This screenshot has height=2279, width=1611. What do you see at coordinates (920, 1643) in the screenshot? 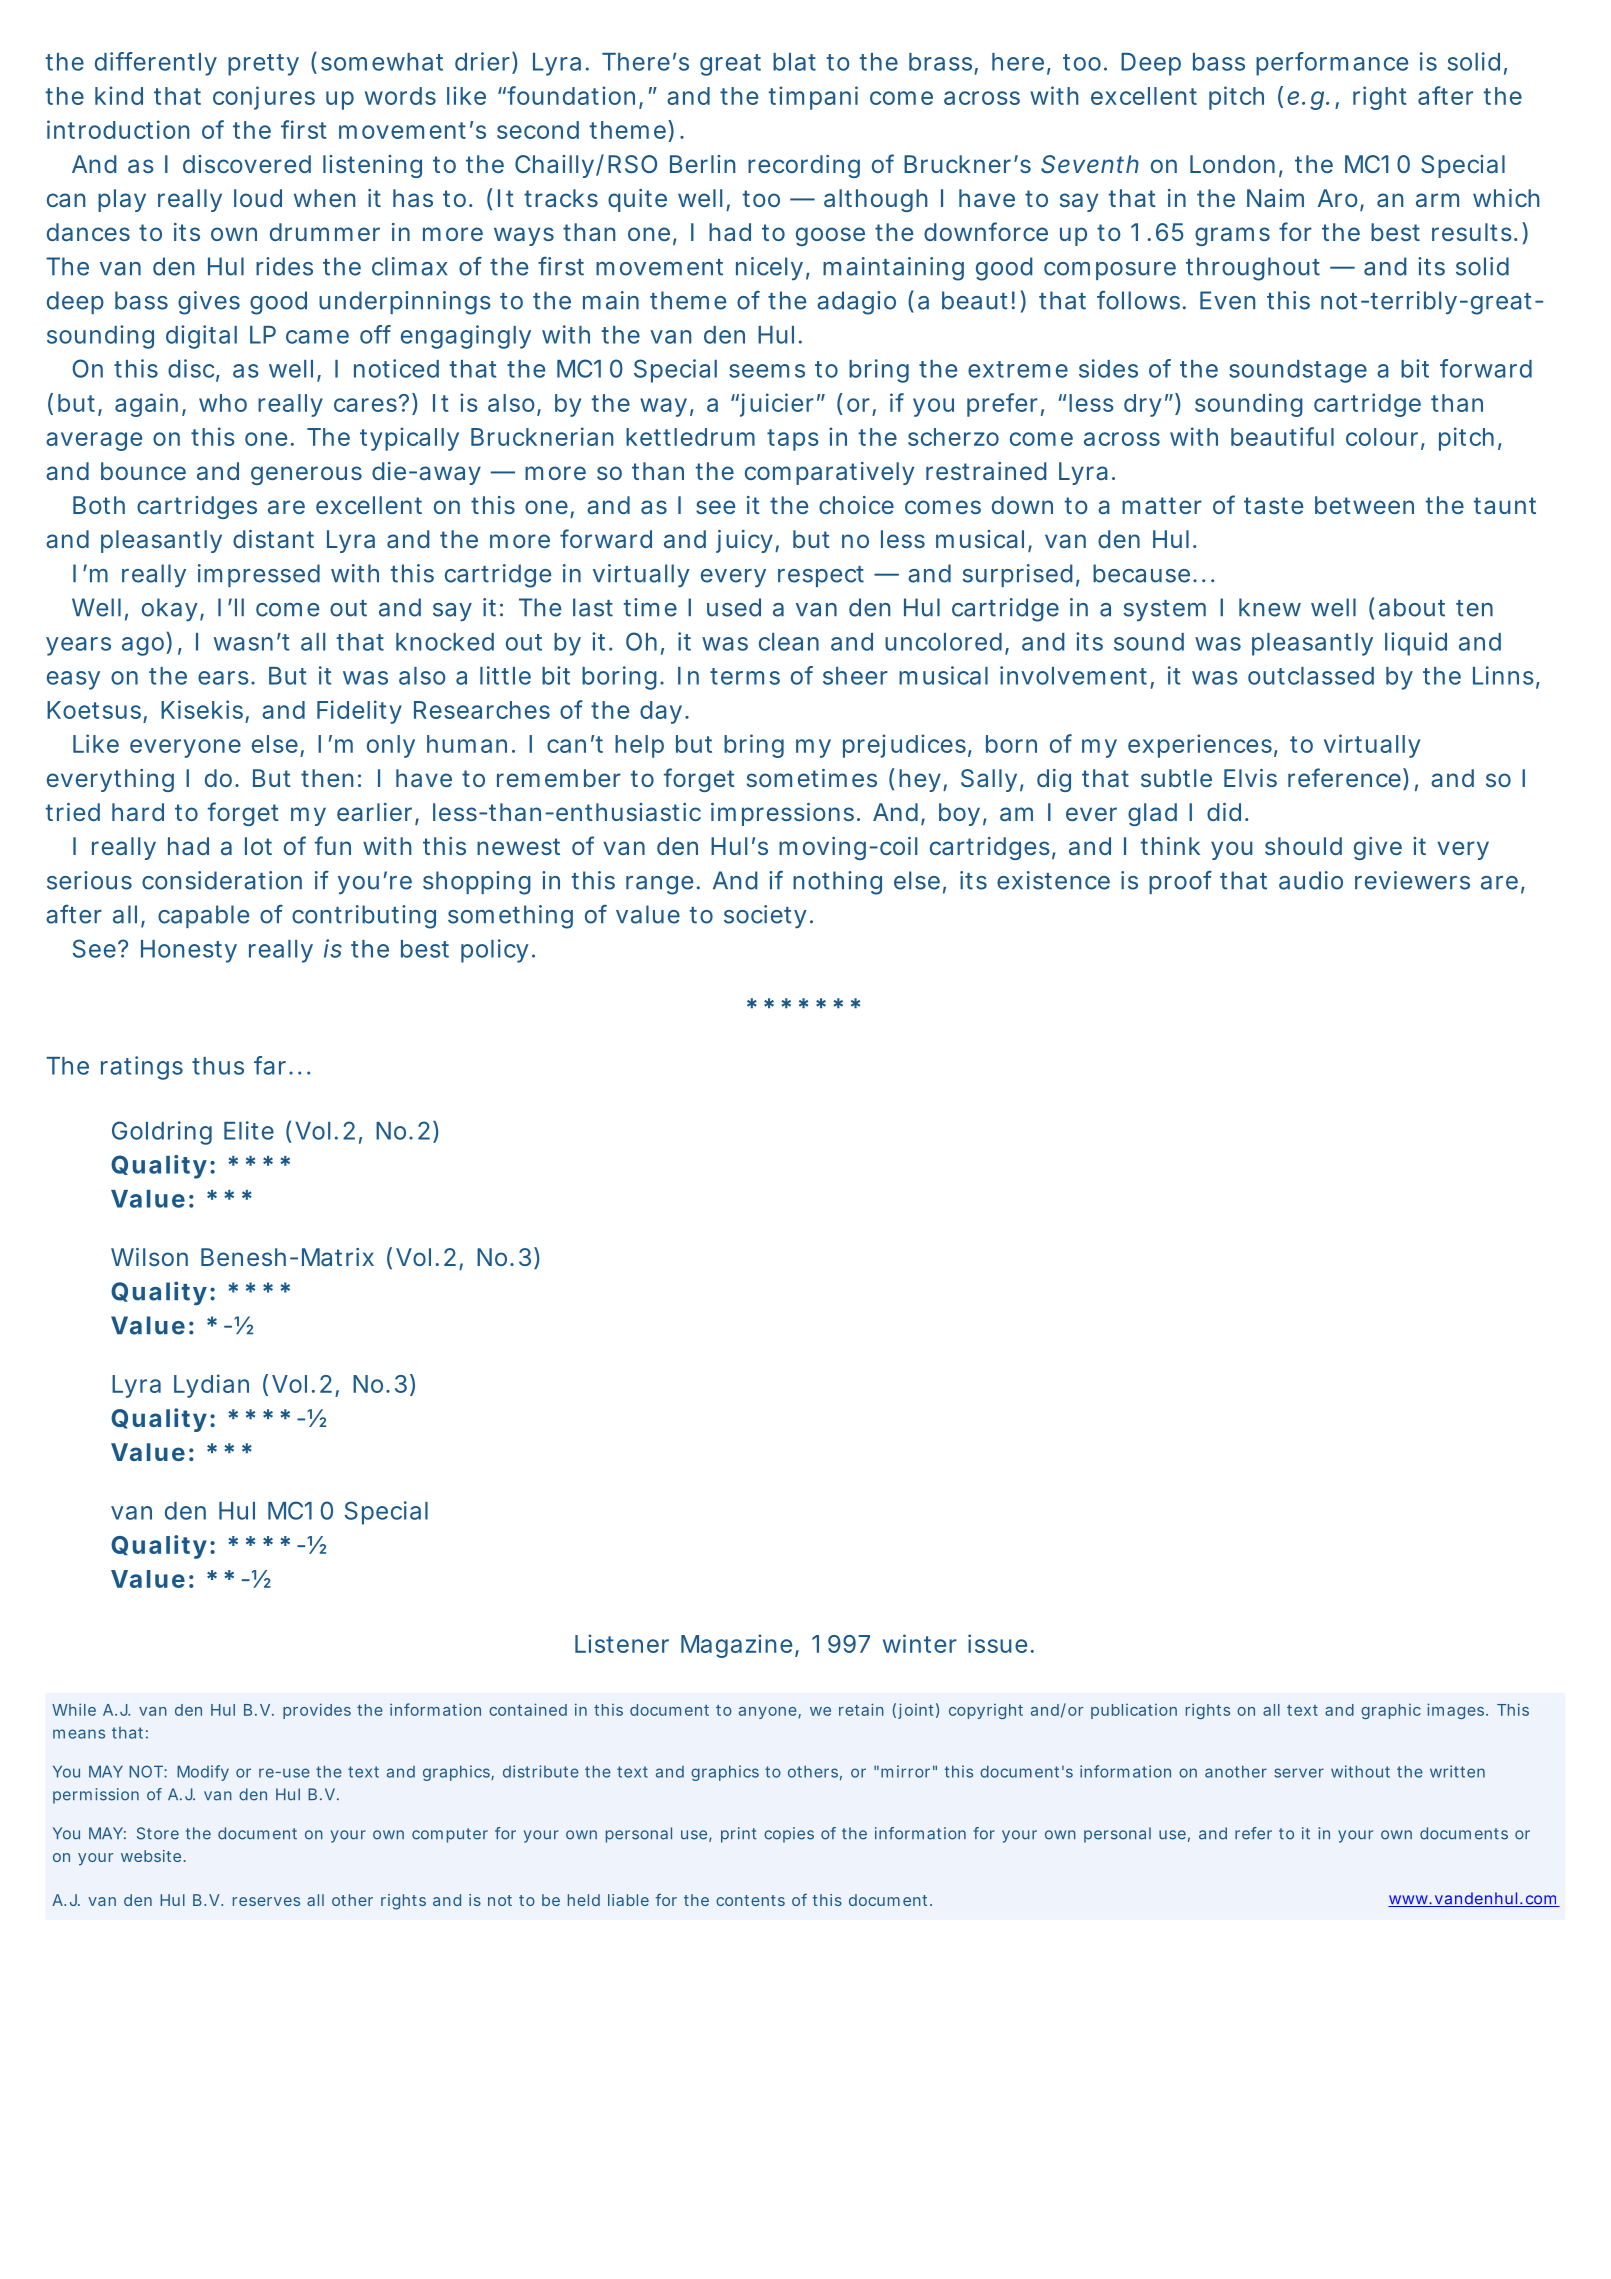
I see `winter` at bounding box center [920, 1643].
